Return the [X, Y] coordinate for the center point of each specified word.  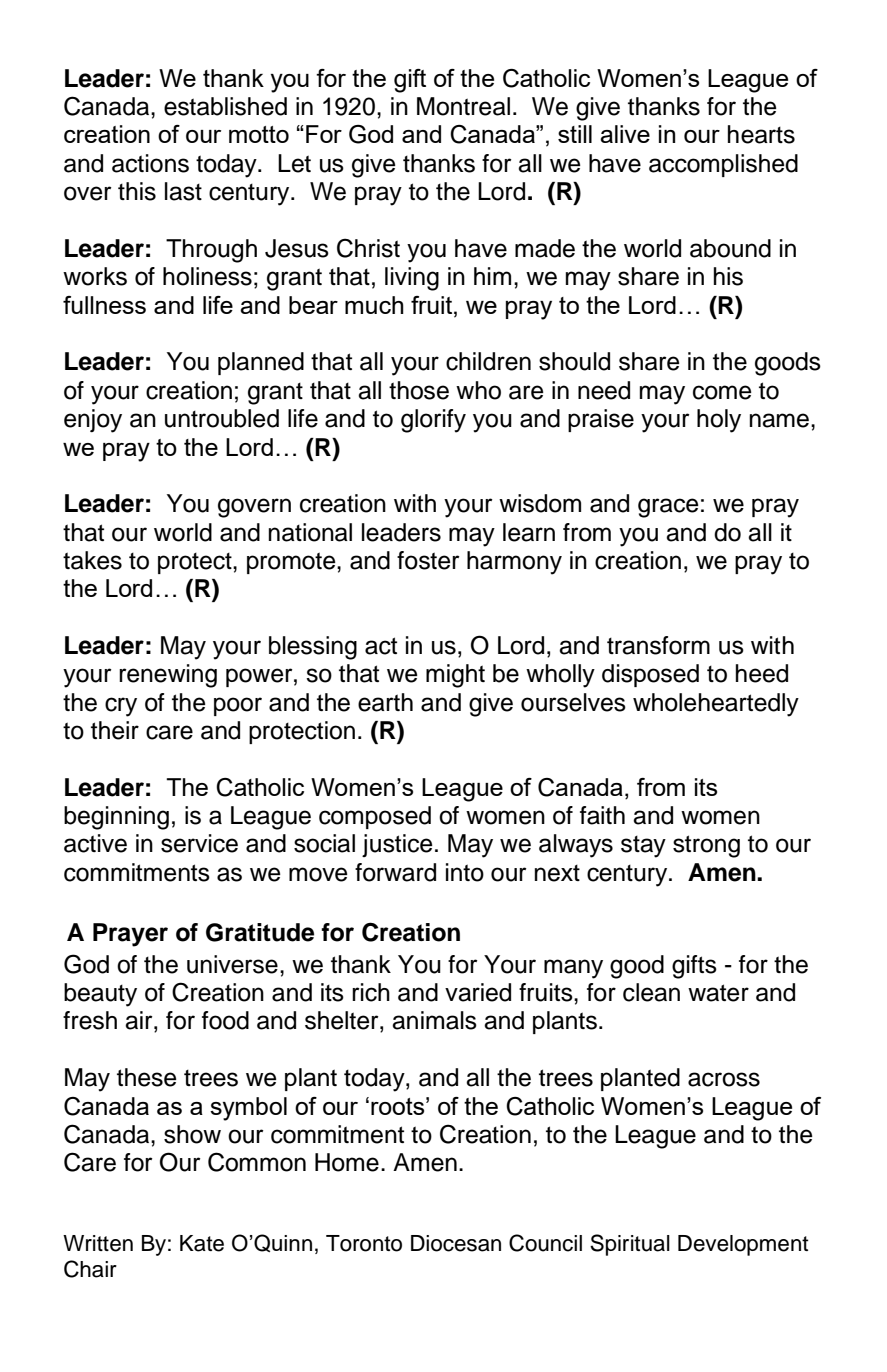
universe [232, 964]
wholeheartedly [716, 705]
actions [150, 163]
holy [719, 421]
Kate [202, 1243]
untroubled [222, 418]
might [455, 676]
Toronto [364, 1243]
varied [478, 992]
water [718, 993]
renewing [168, 676]
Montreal [463, 106]
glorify [433, 421]
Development [743, 1245]
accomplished [723, 165]
